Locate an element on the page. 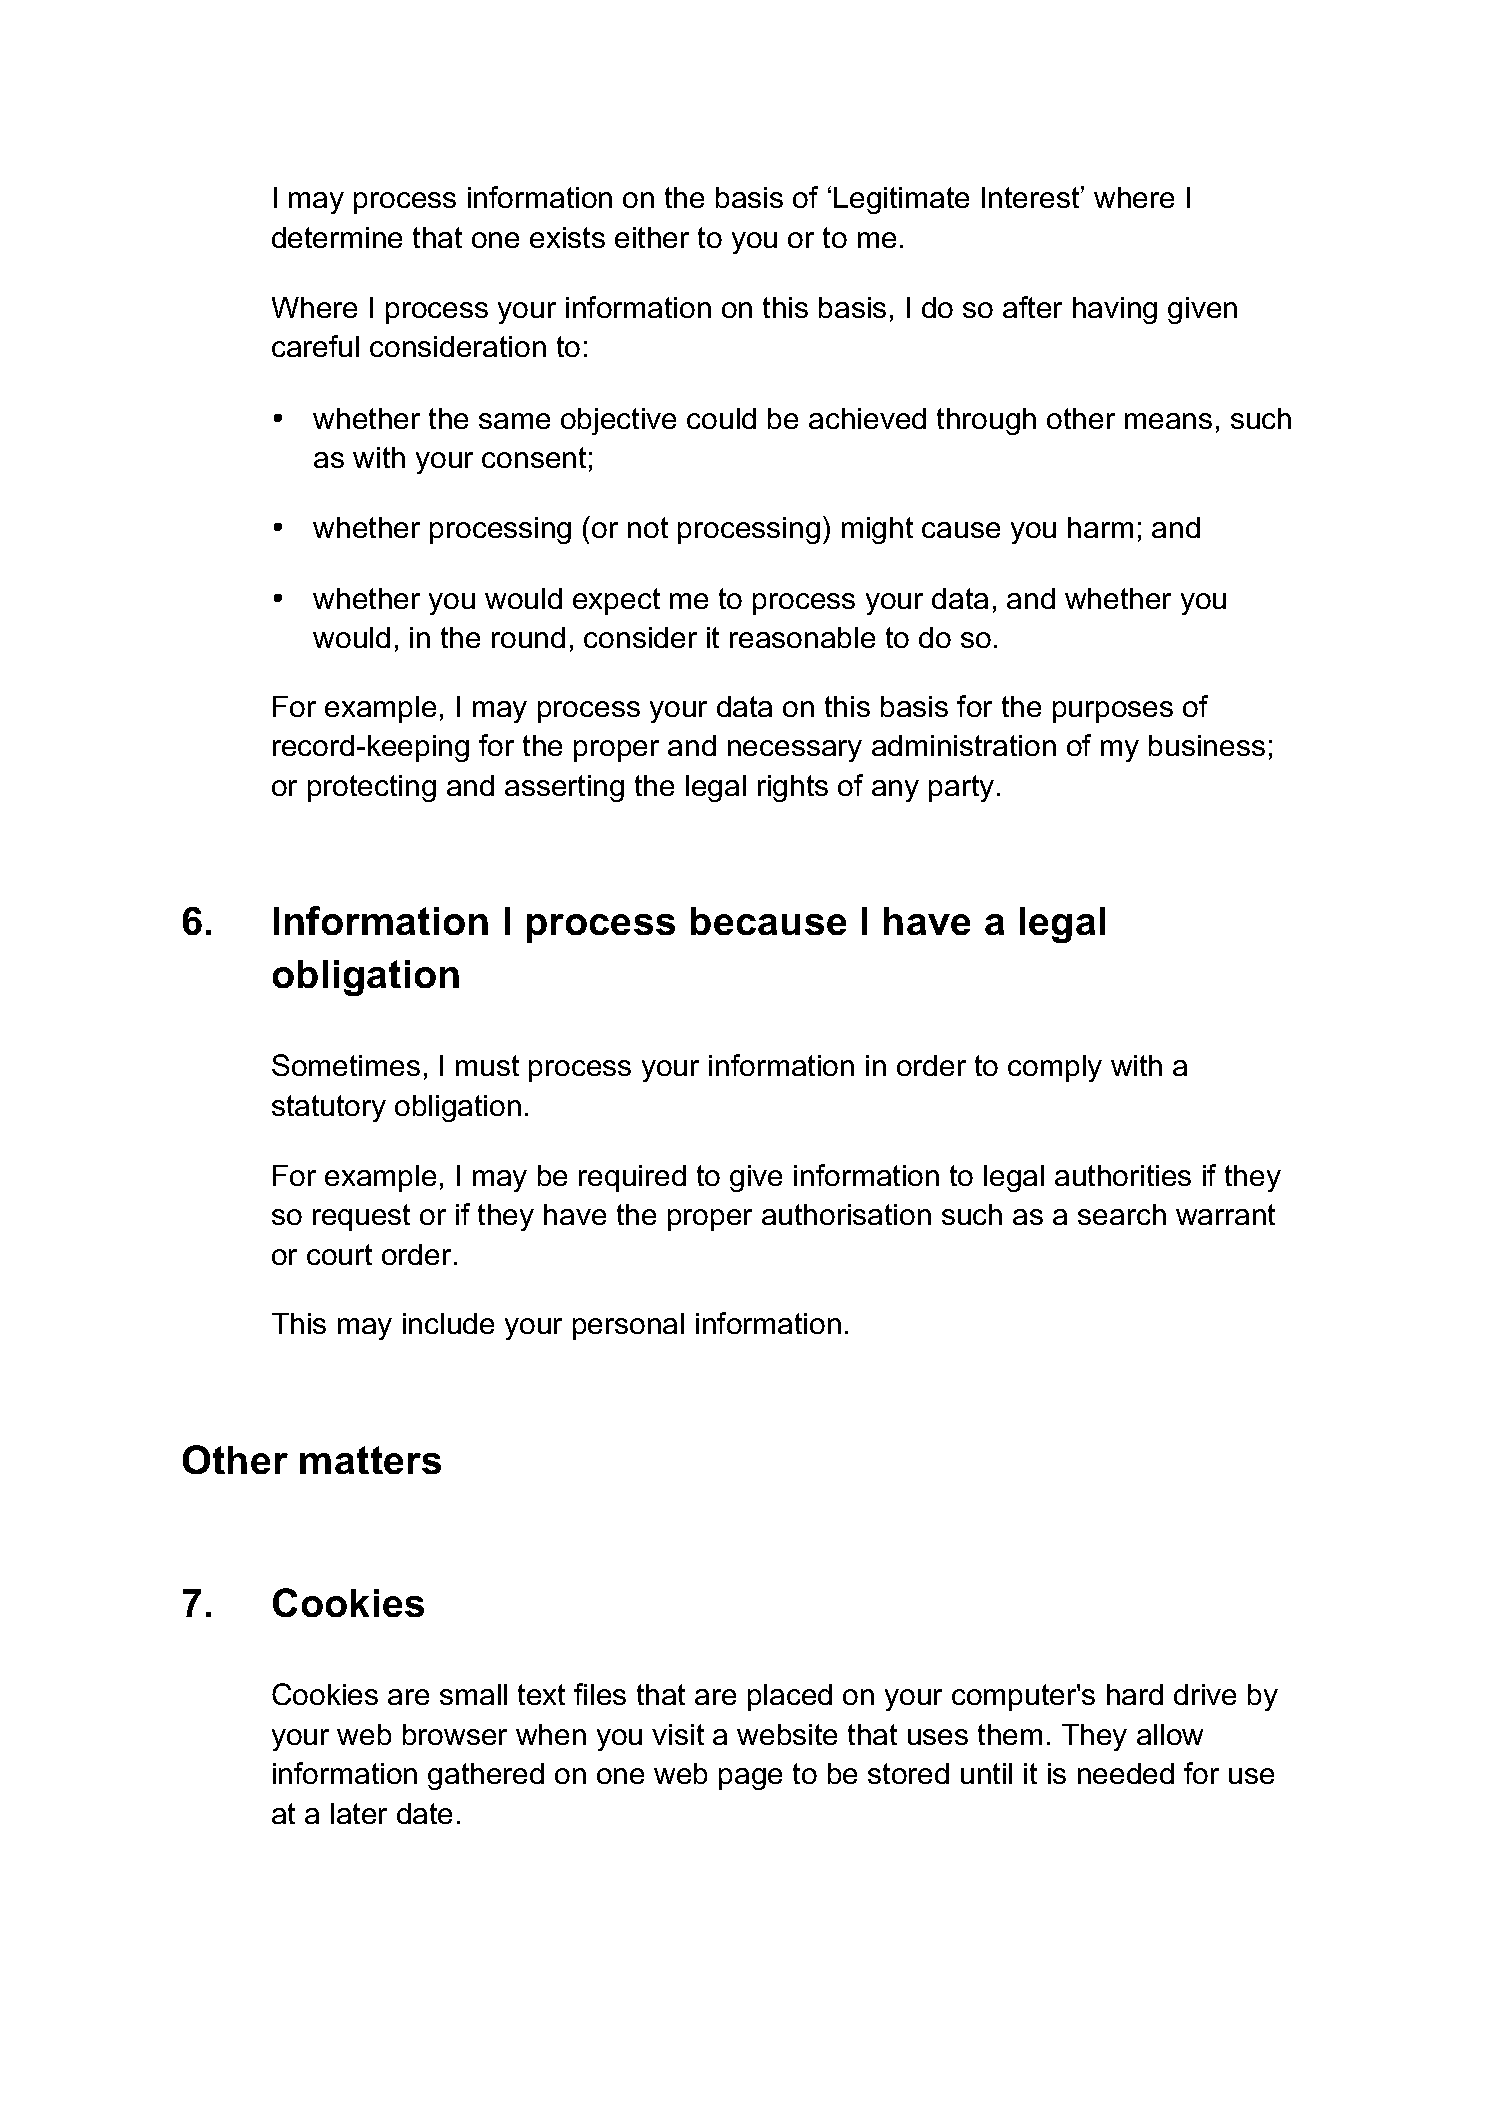 Image resolution: width=1487 pixels, height=2104 pixels. business is located at coordinates (1207, 745).
